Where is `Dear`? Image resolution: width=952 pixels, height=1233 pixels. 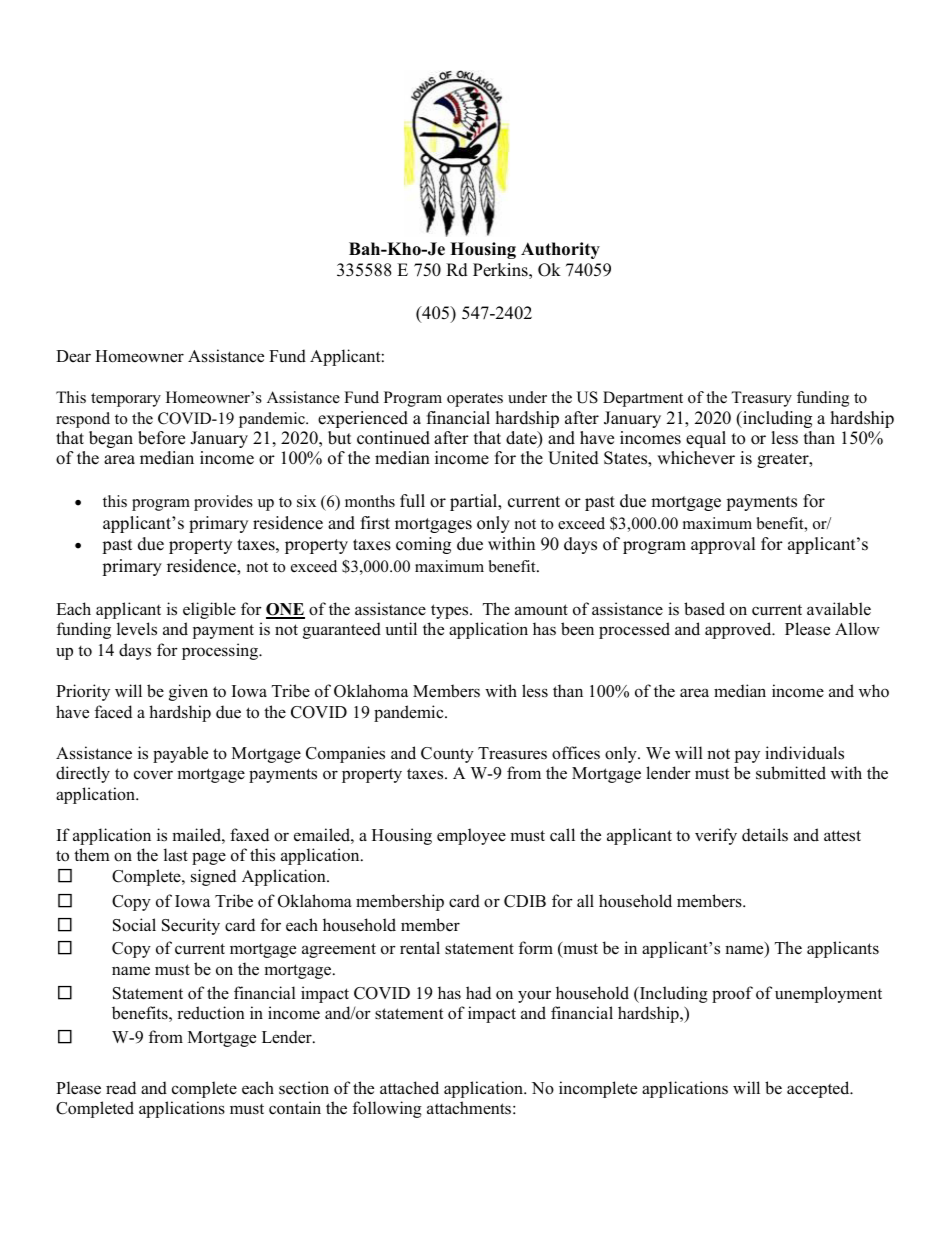 Dear is located at coordinates (73, 356).
